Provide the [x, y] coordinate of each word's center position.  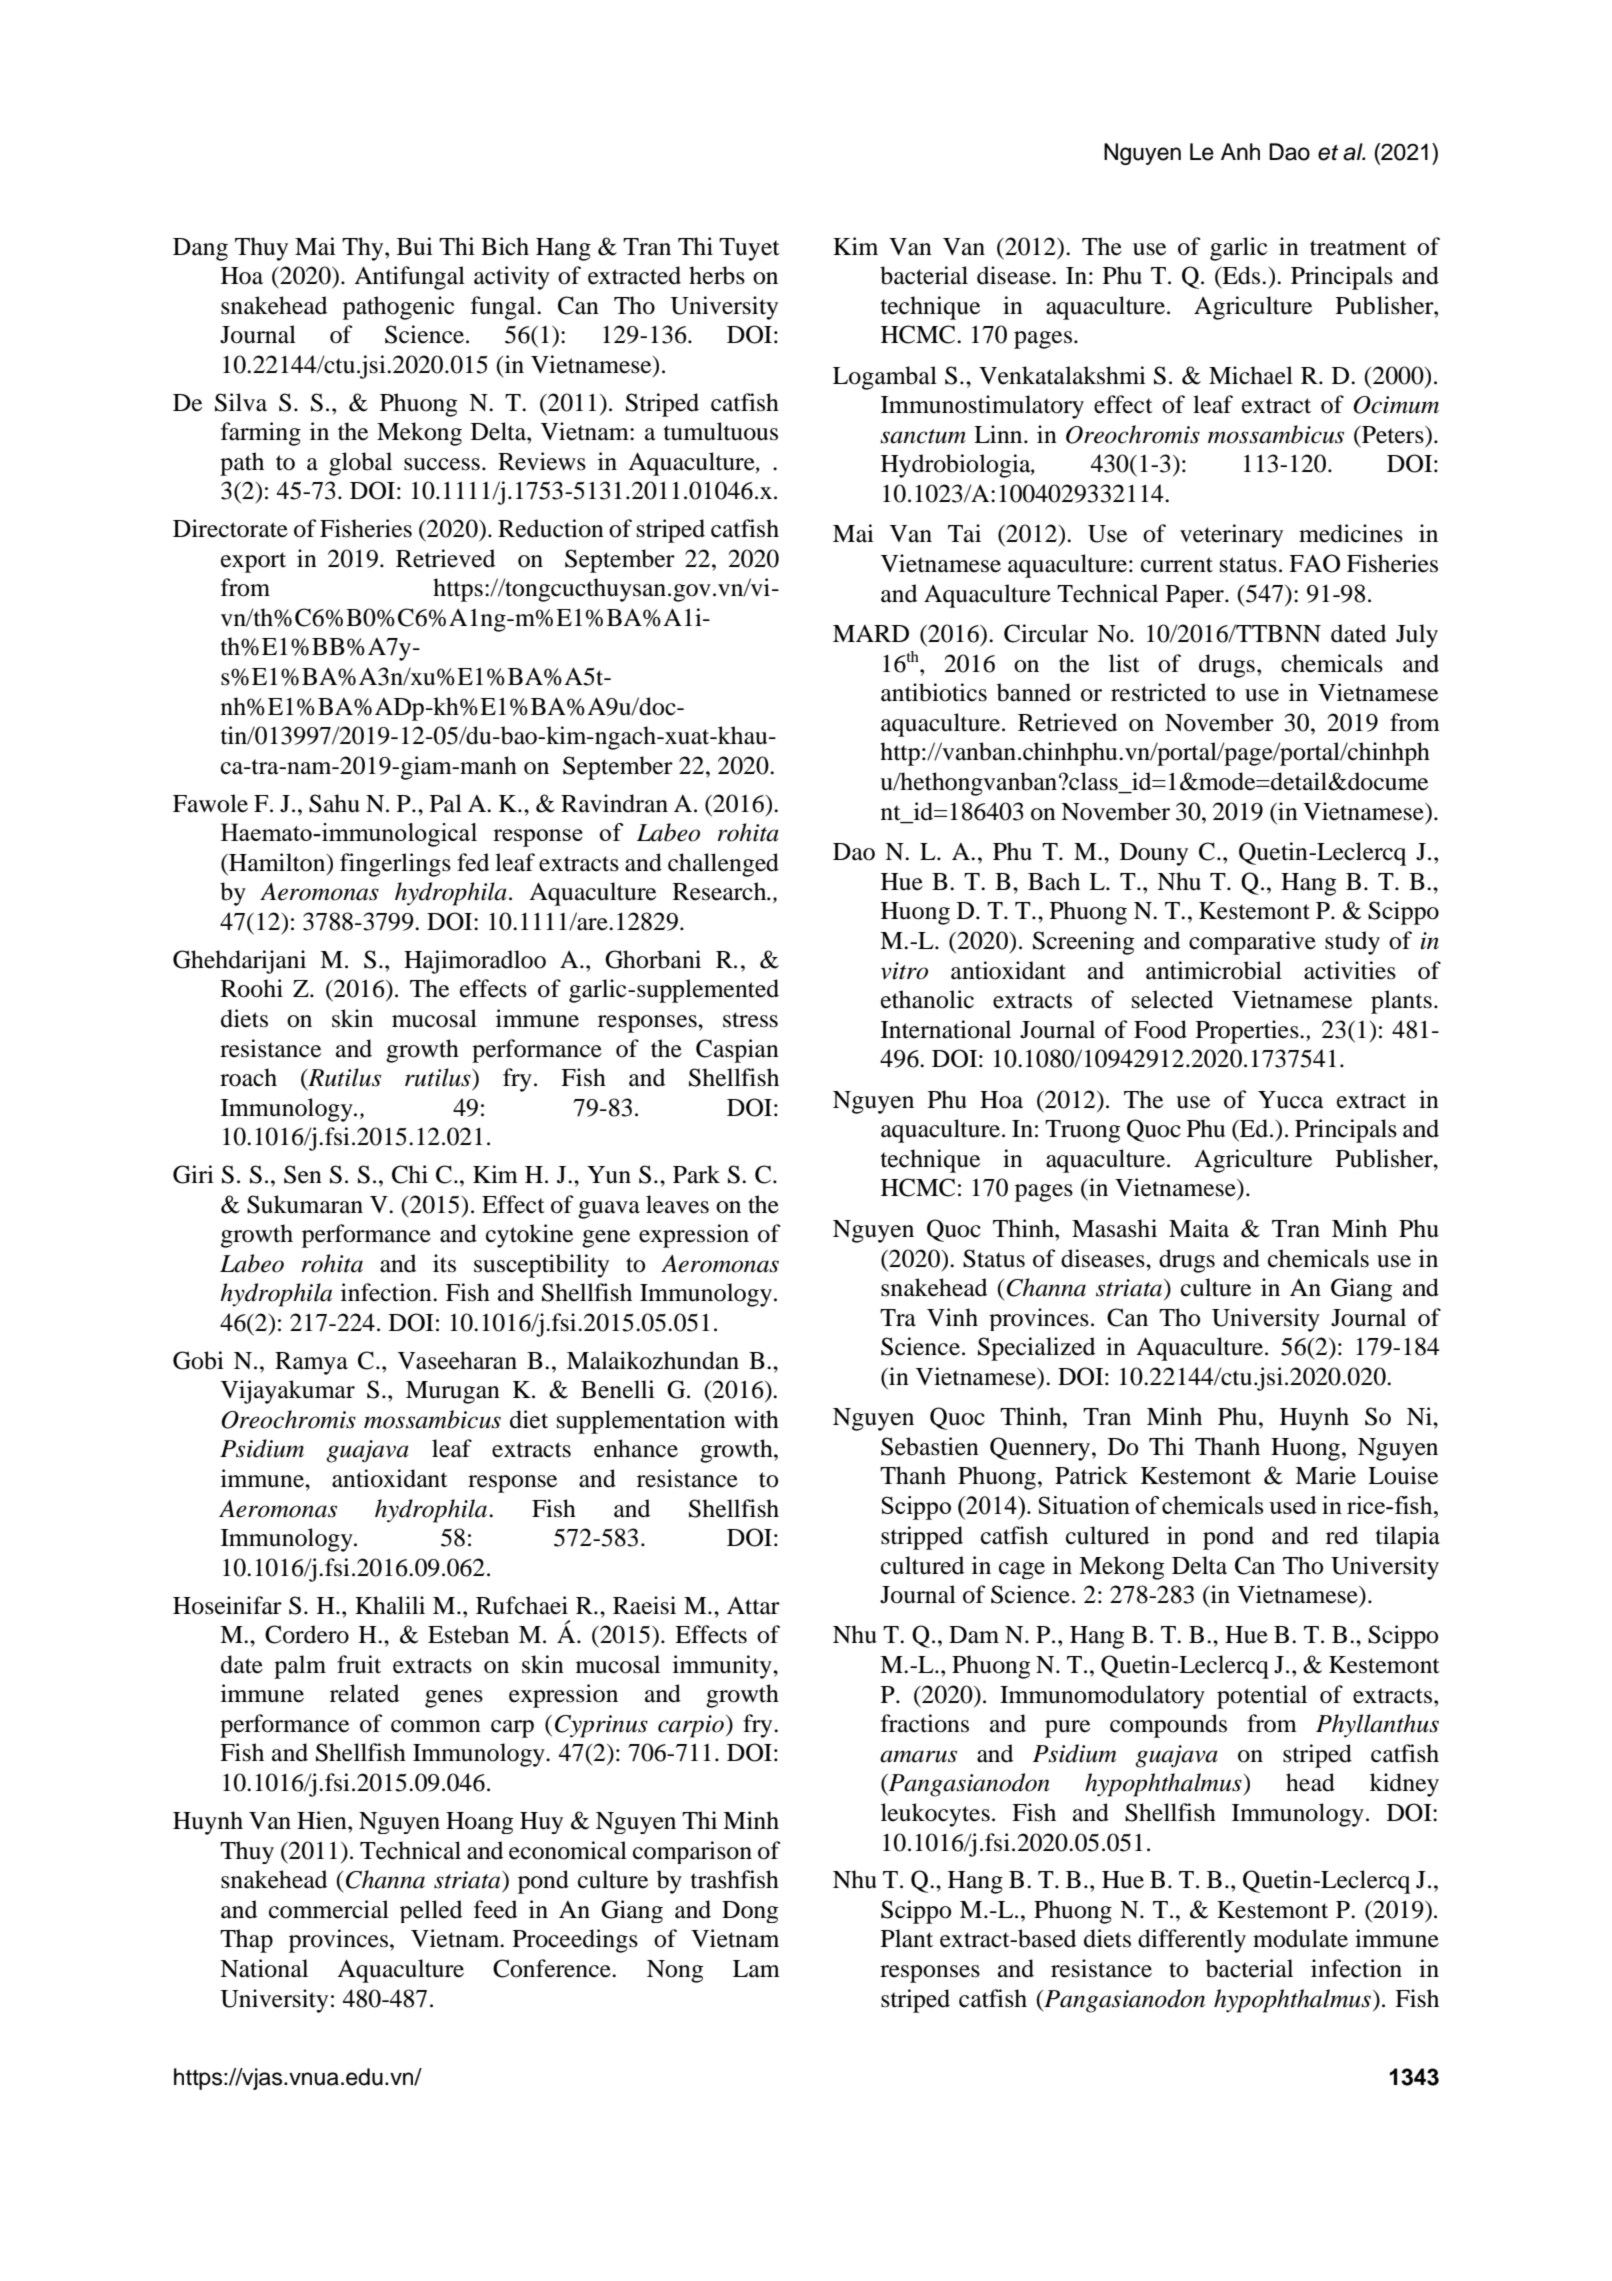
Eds [1242, 275]
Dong [750, 1912]
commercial [329, 1909]
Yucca [1291, 1100]
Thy [364, 249]
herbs [717, 275]
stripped [922, 1538]
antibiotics [934, 692]
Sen [303, 1174]
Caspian [737, 1051]
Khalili [390, 1605]
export [253, 562]
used [1293, 1505]
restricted [1158, 692]
